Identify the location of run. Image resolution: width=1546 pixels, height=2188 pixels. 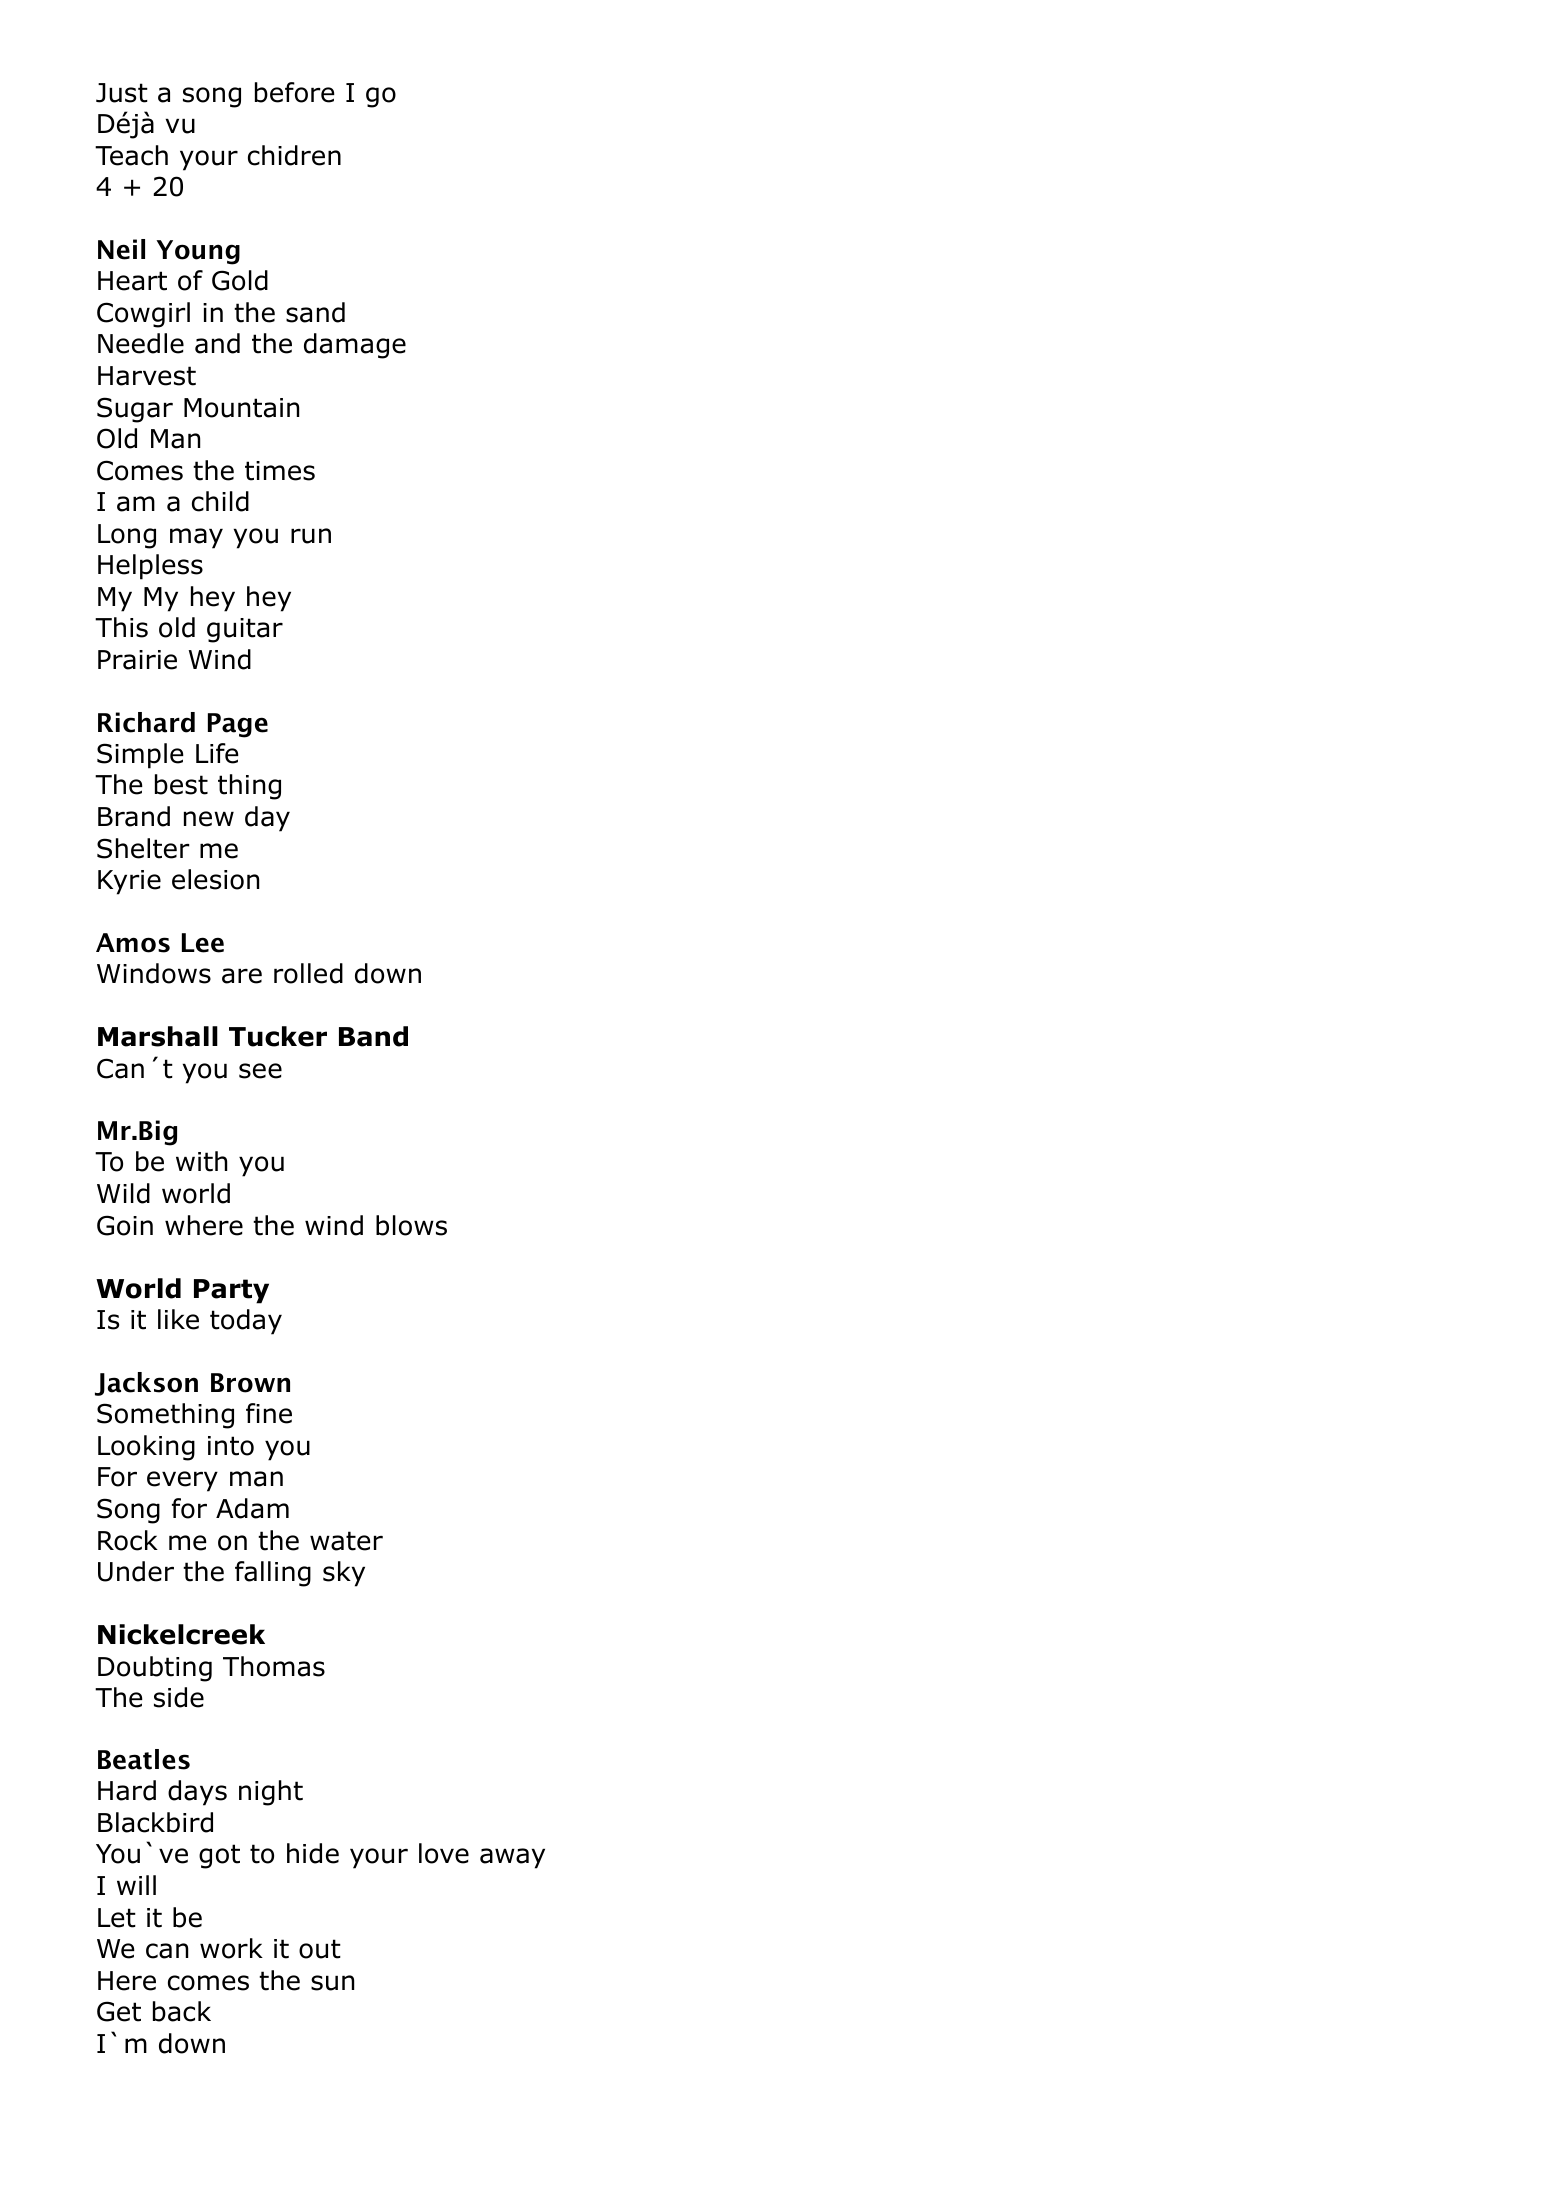
(311, 536).
